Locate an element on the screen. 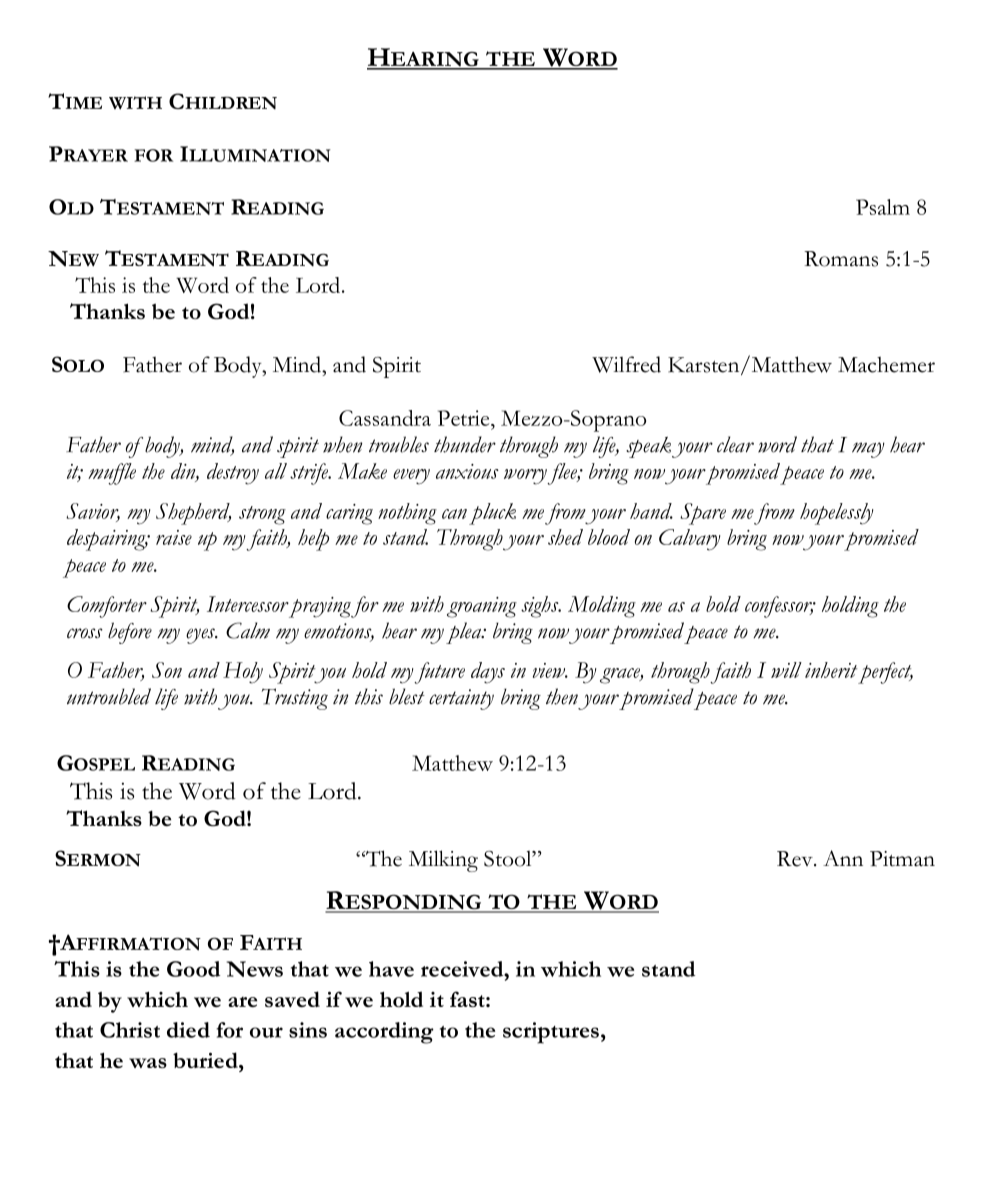 This screenshot has height=1204, width=991. eyes is located at coordinates (202, 636).
